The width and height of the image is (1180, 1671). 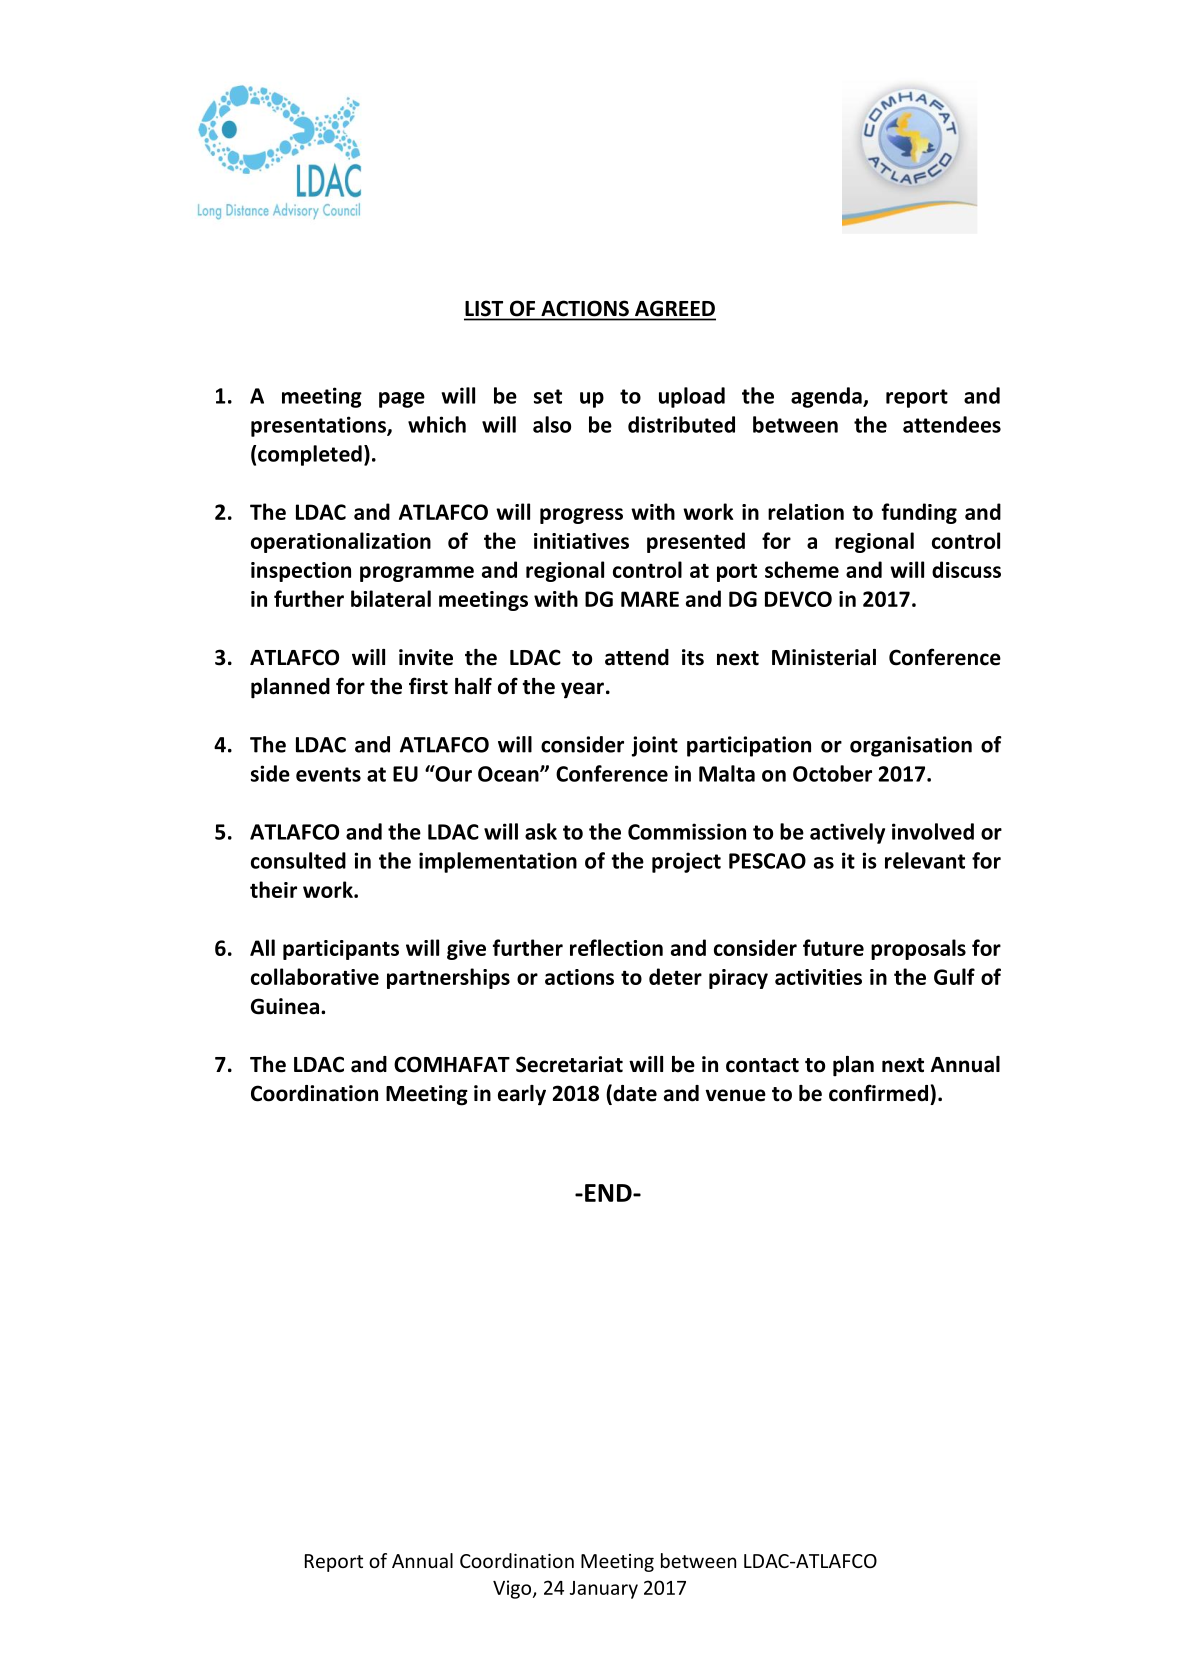 What do you see at coordinates (582, 690) in the image?
I see `year` at bounding box center [582, 690].
